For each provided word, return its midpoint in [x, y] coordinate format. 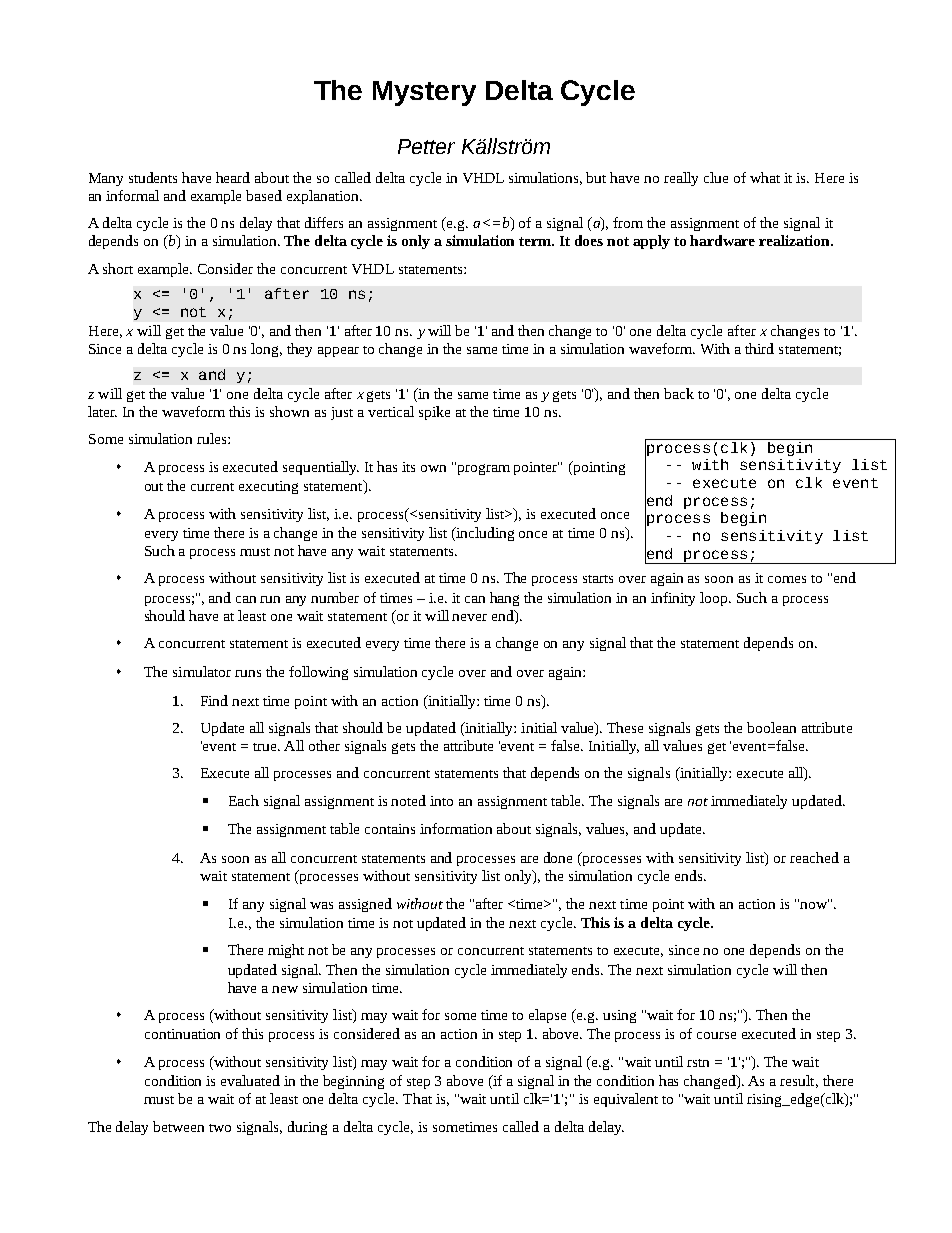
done [558, 857]
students [153, 177]
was [321, 905]
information [456, 828]
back [679, 393]
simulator [202, 671]
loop [715, 599]
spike [434, 413]
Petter [426, 146]
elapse [547, 1016]
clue [716, 177]
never [469, 617]
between [178, 1126]
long [266, 350]
